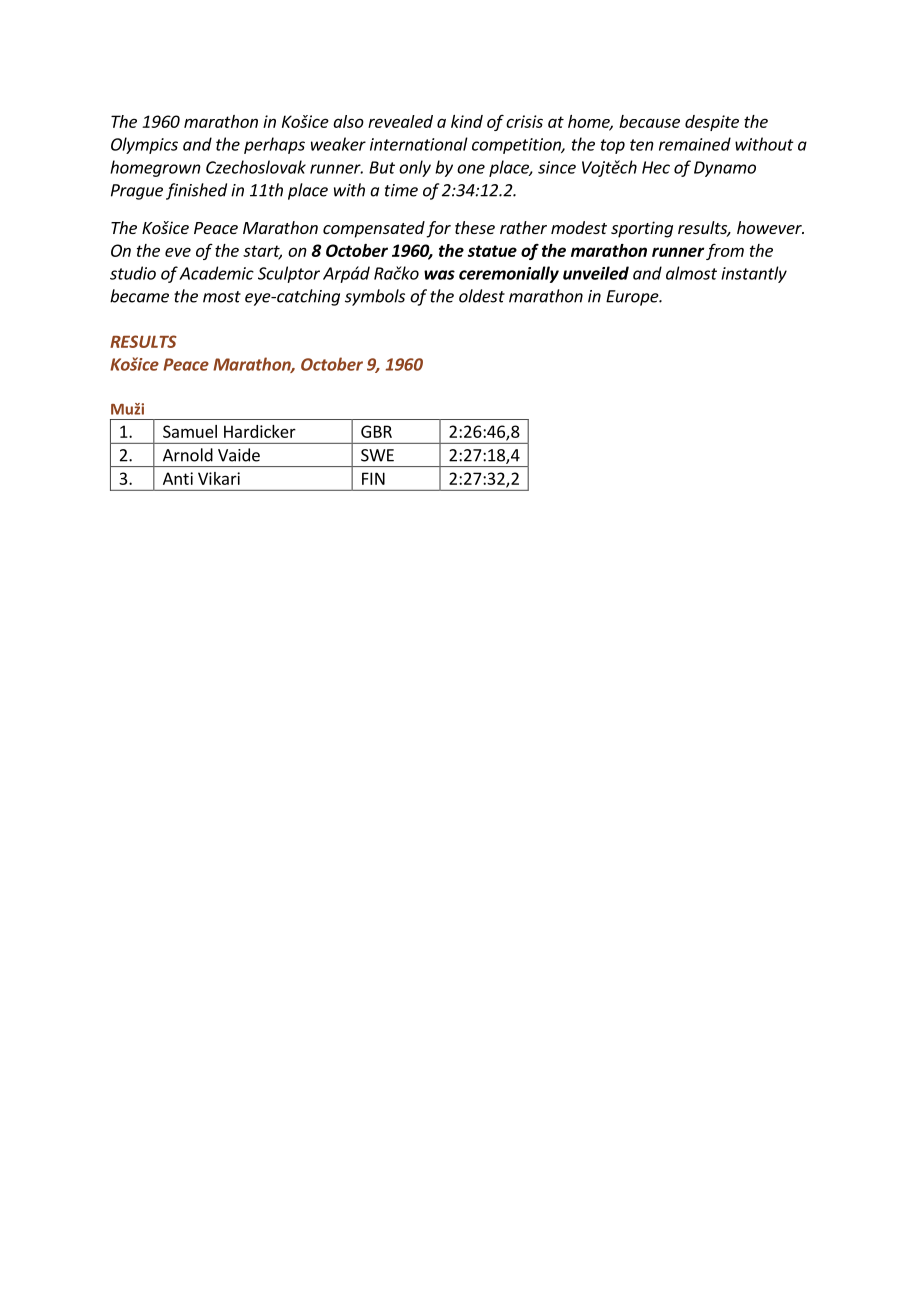 Image resolution: width=924 pixels, height=1308 pixels. Describe the element at coordinates (633, 298) in the page. I see `Europe` at that location.
